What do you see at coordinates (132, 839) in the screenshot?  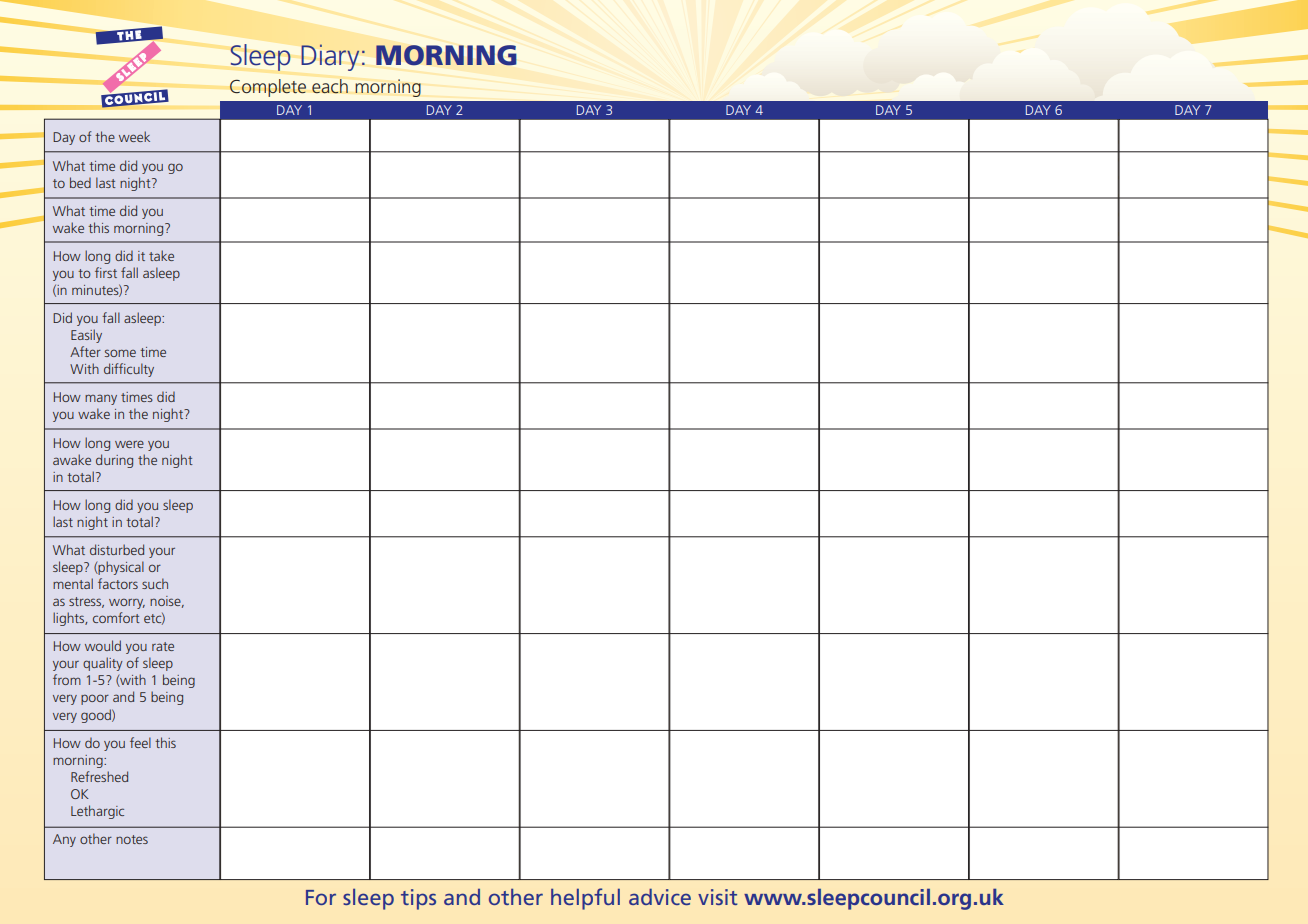 I see `notes` at bounding box center [132, 839].
